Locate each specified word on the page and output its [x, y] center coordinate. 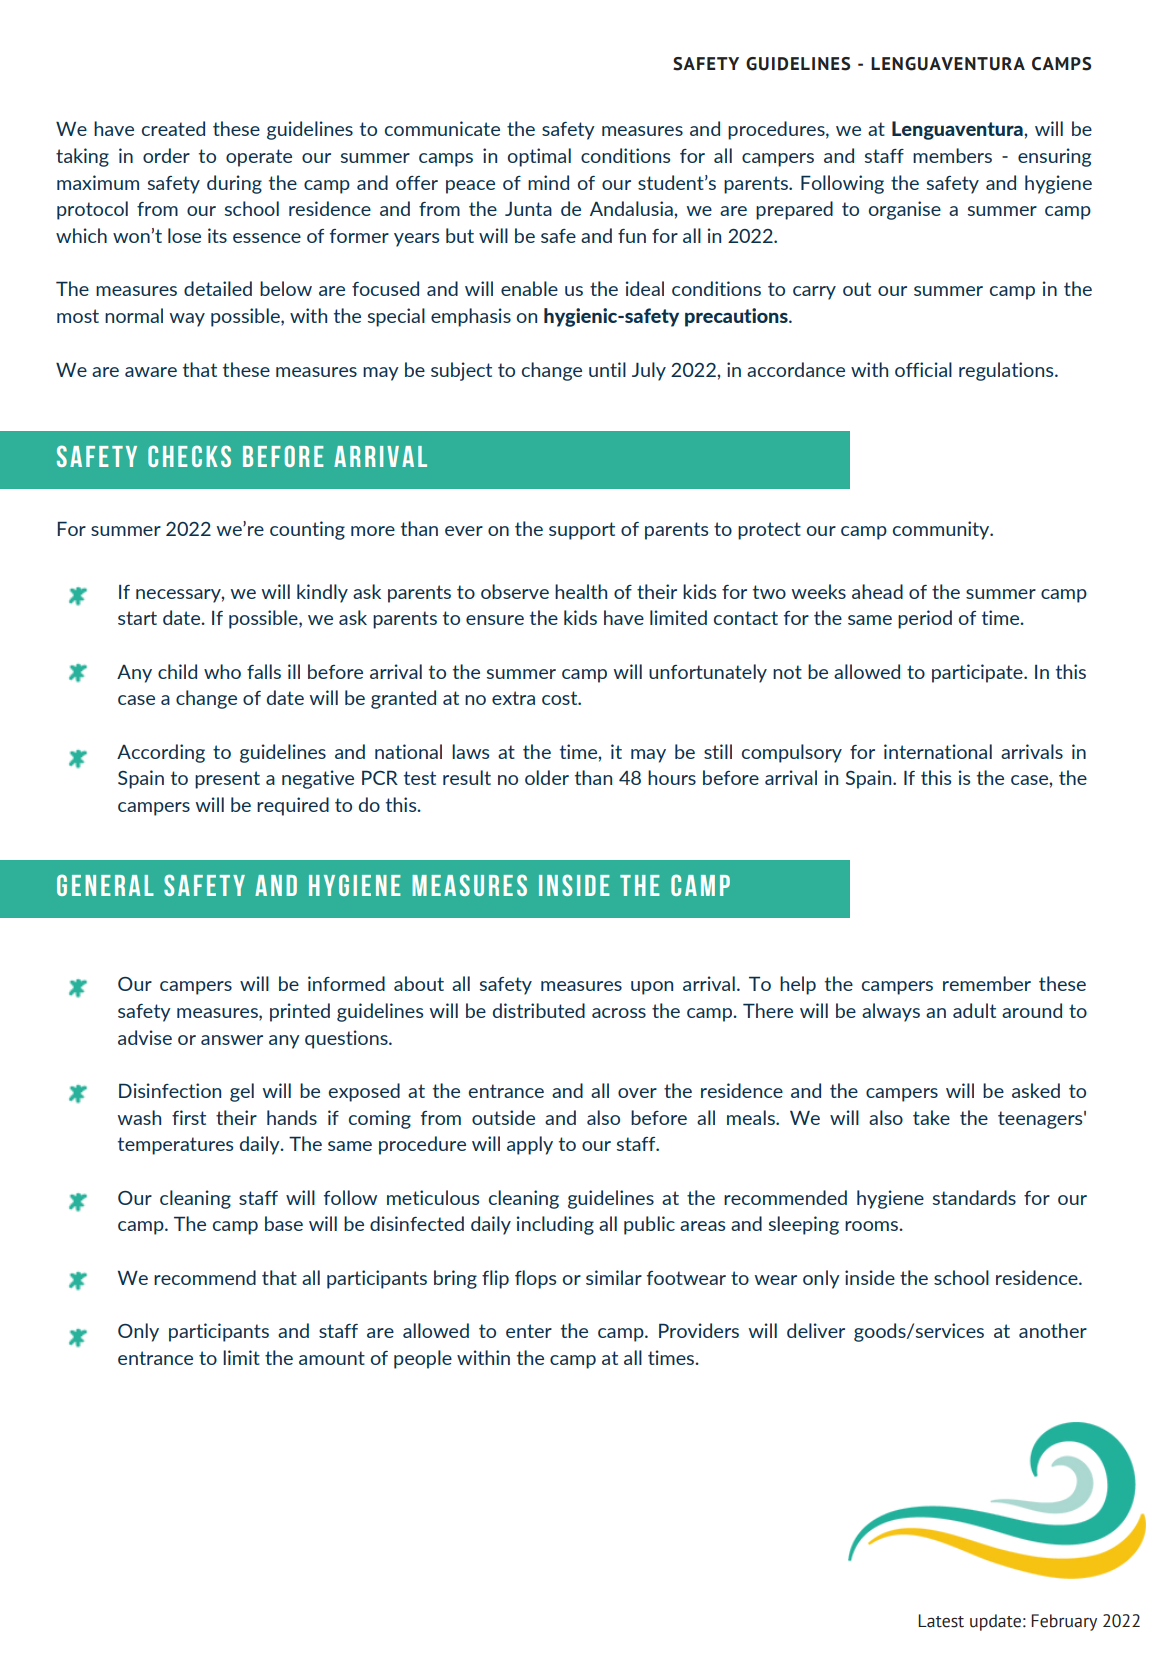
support [582, 531]
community [942, 530]
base [284, 1223]
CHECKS [189, 456]
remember [987, 983]
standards [974, 1197]
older [547, 777]
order [166, 155]
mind [548, 182]
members [952, 155]
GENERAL [105, 885]
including [555, 1225]
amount [332, 1358]
